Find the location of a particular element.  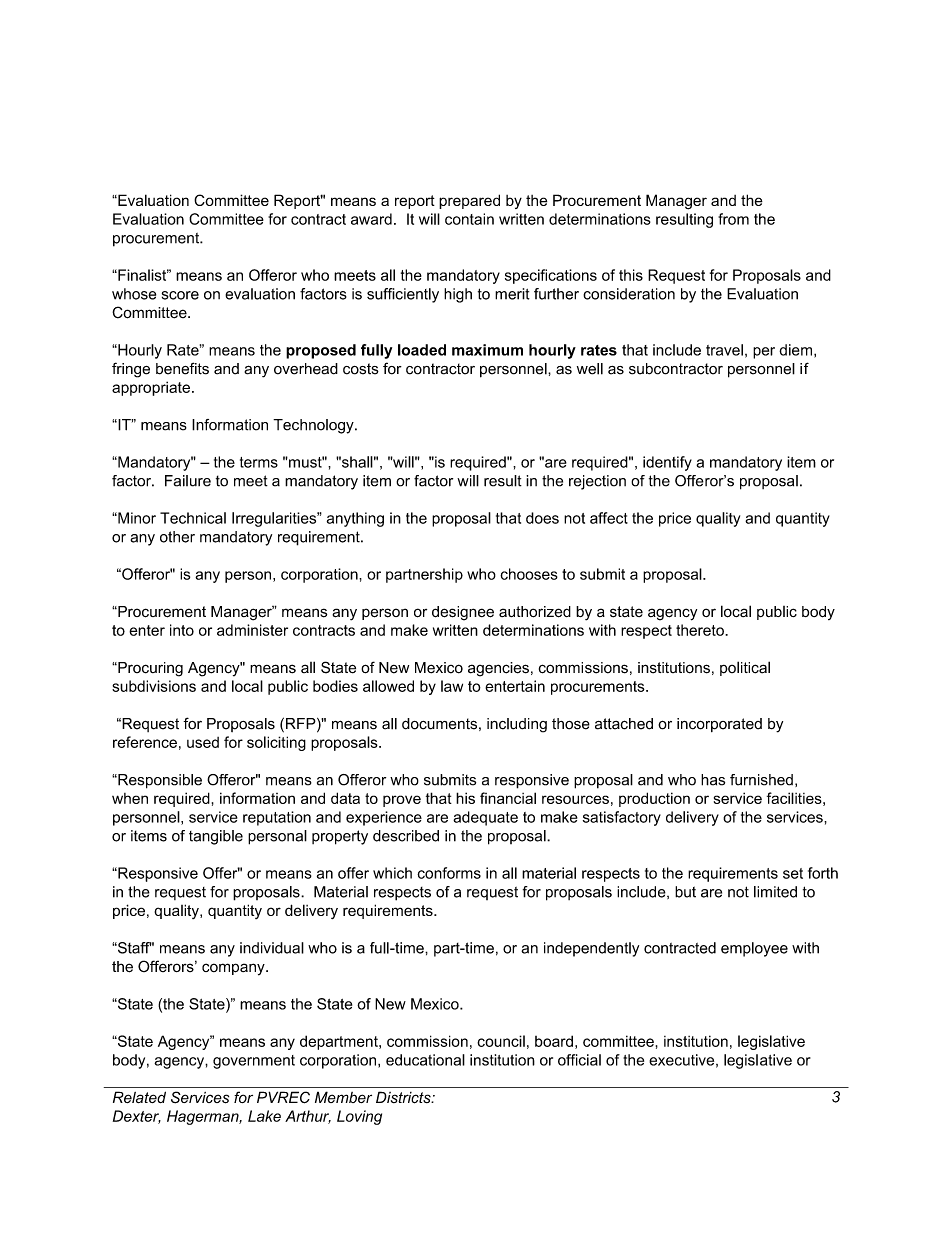

individual is located at coordinates (272, 948).
